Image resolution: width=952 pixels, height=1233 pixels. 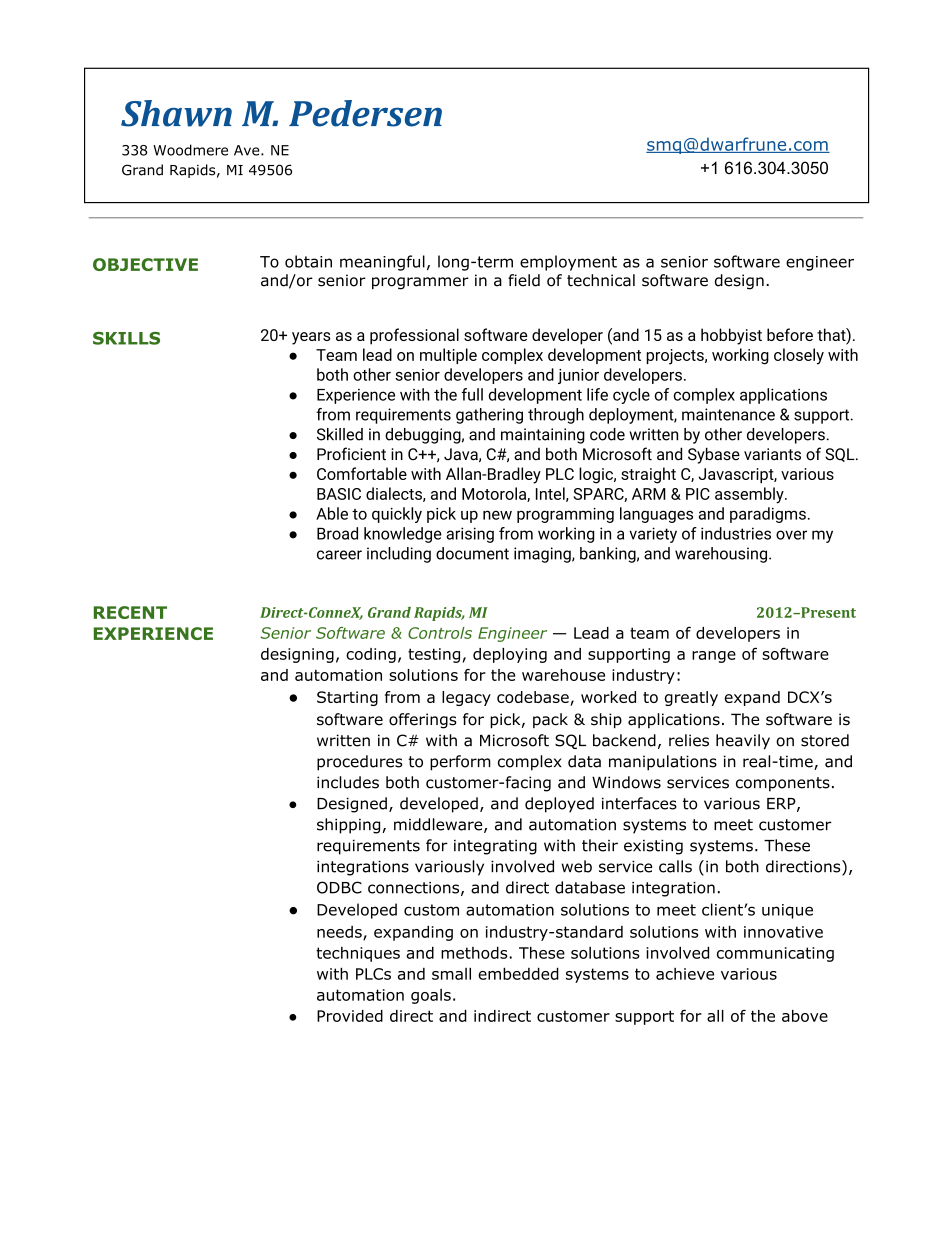 What do you see at coordinates (568, 263) in the page?
I see `employment` at bounding box center [568, 263].
